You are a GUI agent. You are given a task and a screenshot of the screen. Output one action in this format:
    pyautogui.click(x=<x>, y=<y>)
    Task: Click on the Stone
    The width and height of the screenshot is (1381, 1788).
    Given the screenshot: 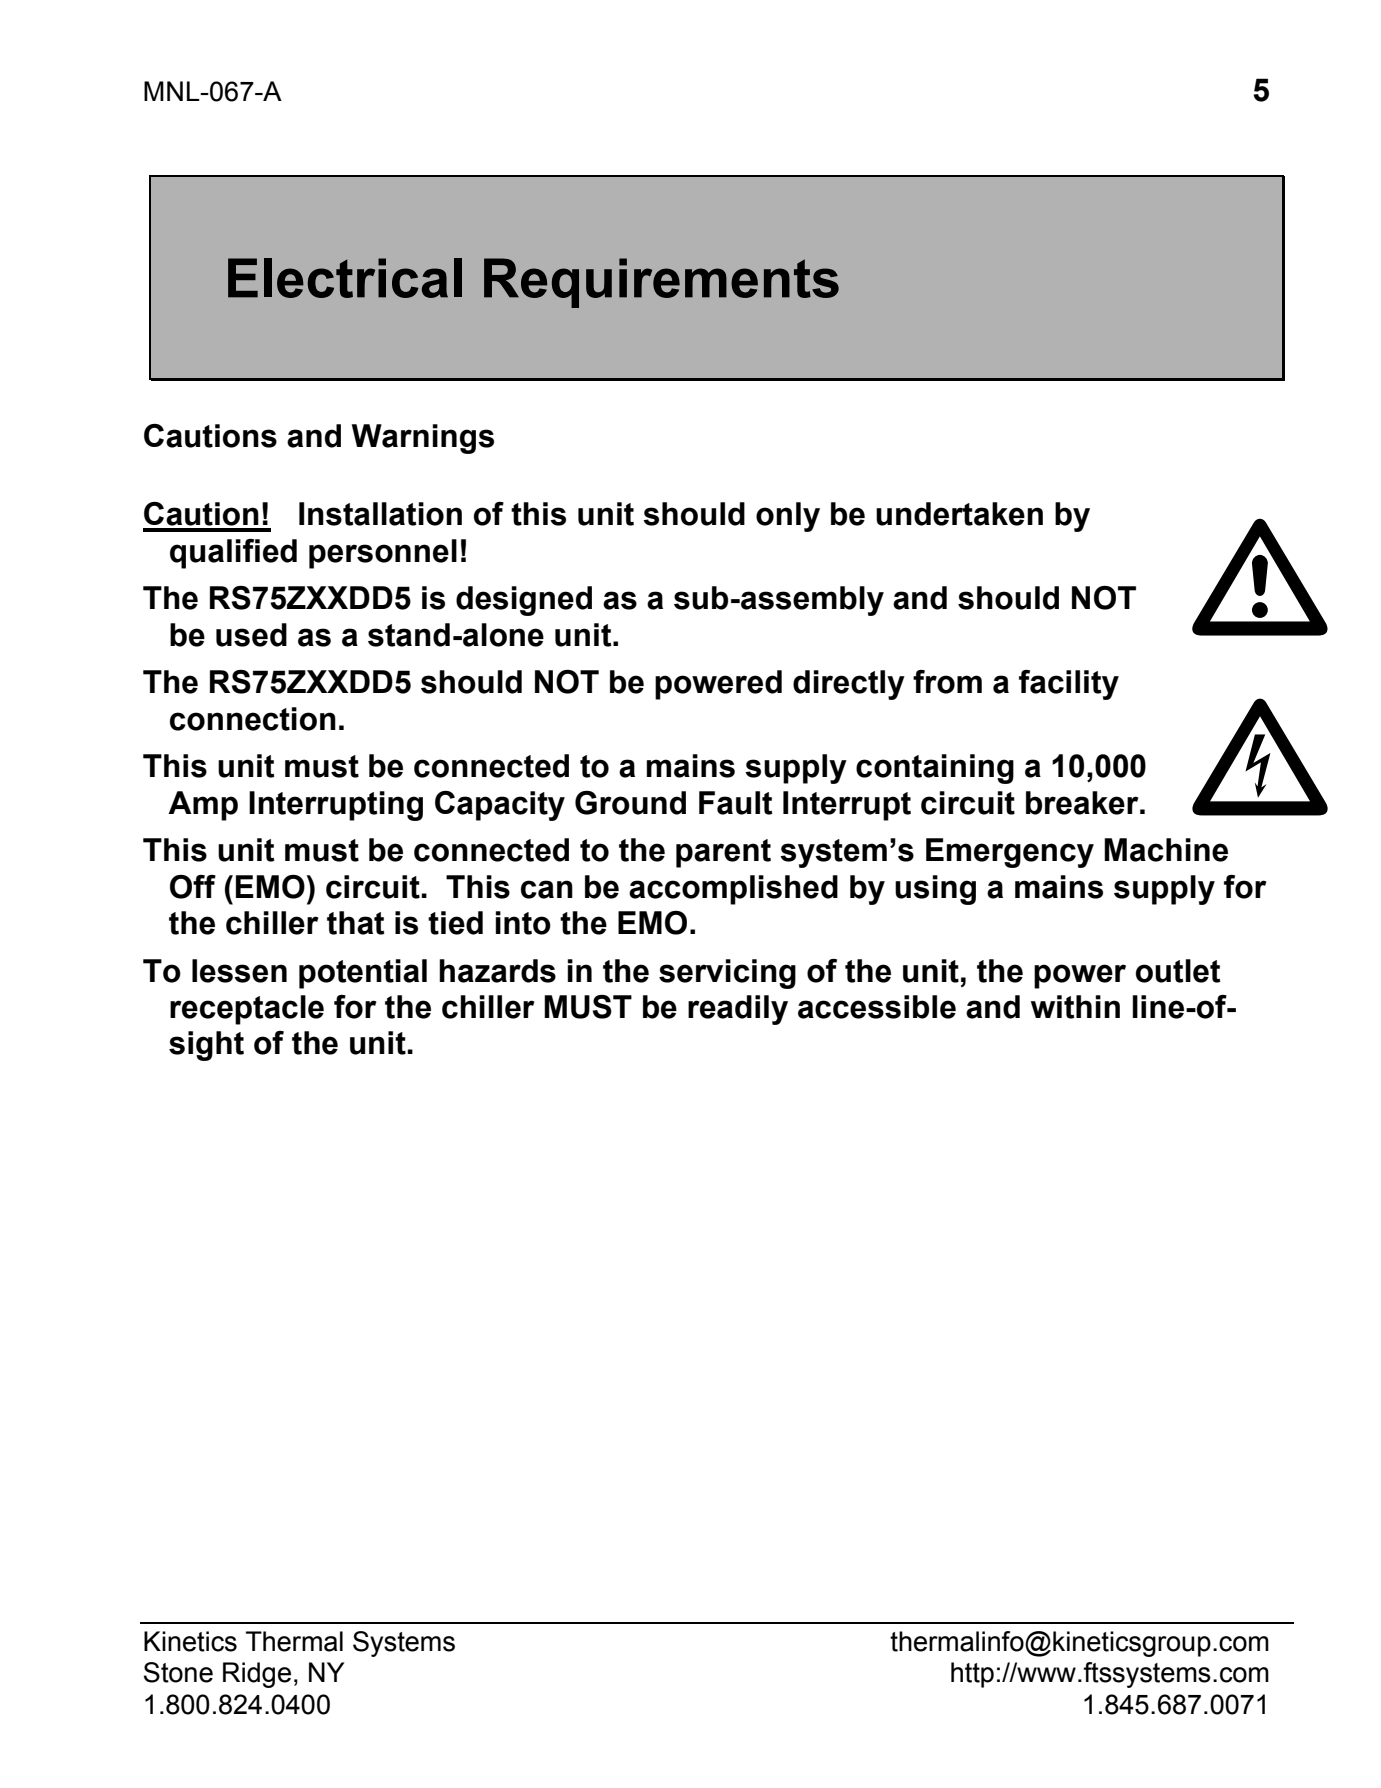 What is the action you would take?
    pyautogui.click(x=178, y=1672)
